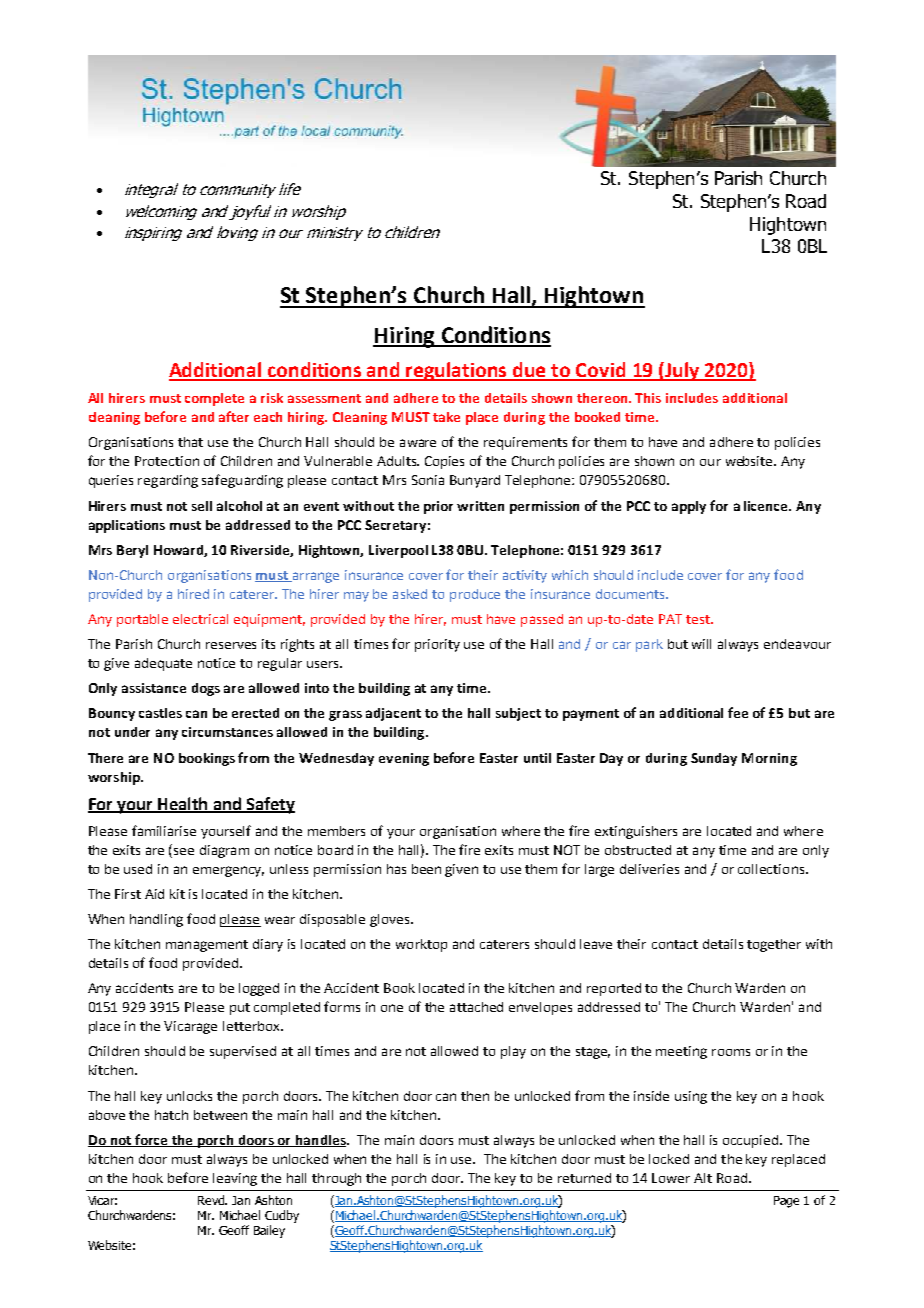  What do you see at coordinates (235, 1179) in the image?
I see `leaving` at bounding box center [235, 1179].
